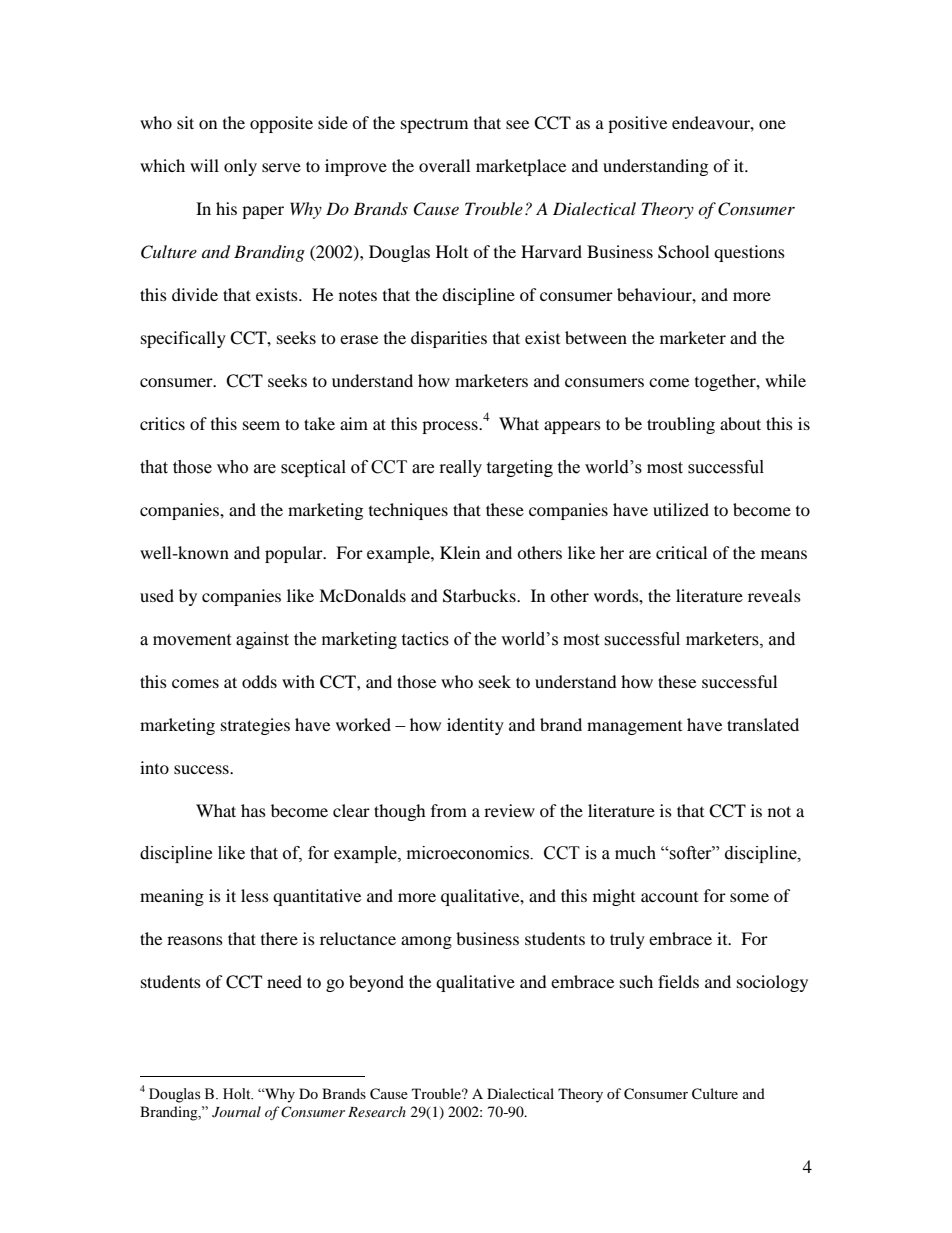 This screenshot has height=1233, width=952. Describe the element at coordinates (785, 380) in the screenshot. I see `while` at that location.
